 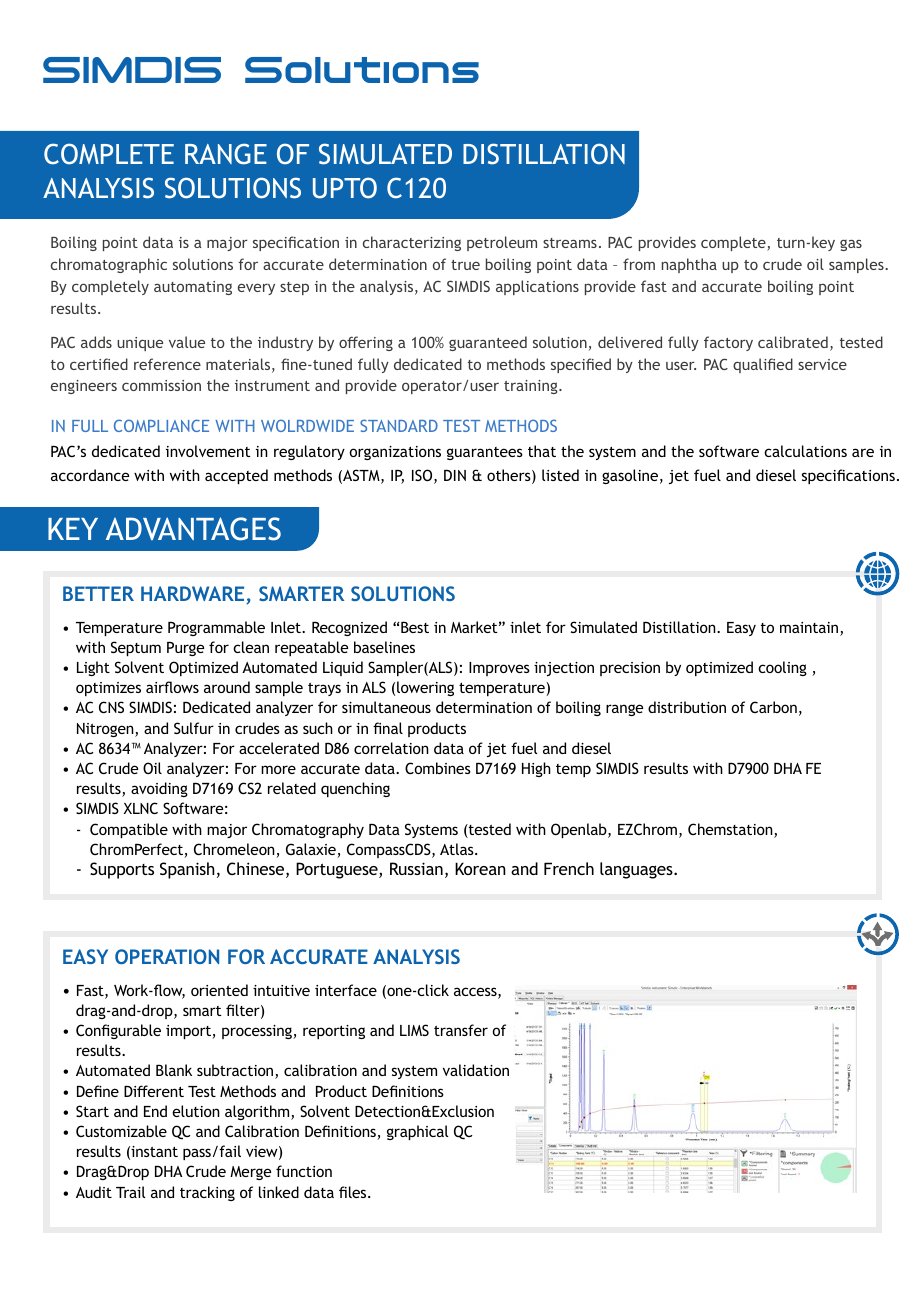 What do you see at coordinates (689, 265) in the document?
I see `naphtha` at bounding box center [689, 265].
